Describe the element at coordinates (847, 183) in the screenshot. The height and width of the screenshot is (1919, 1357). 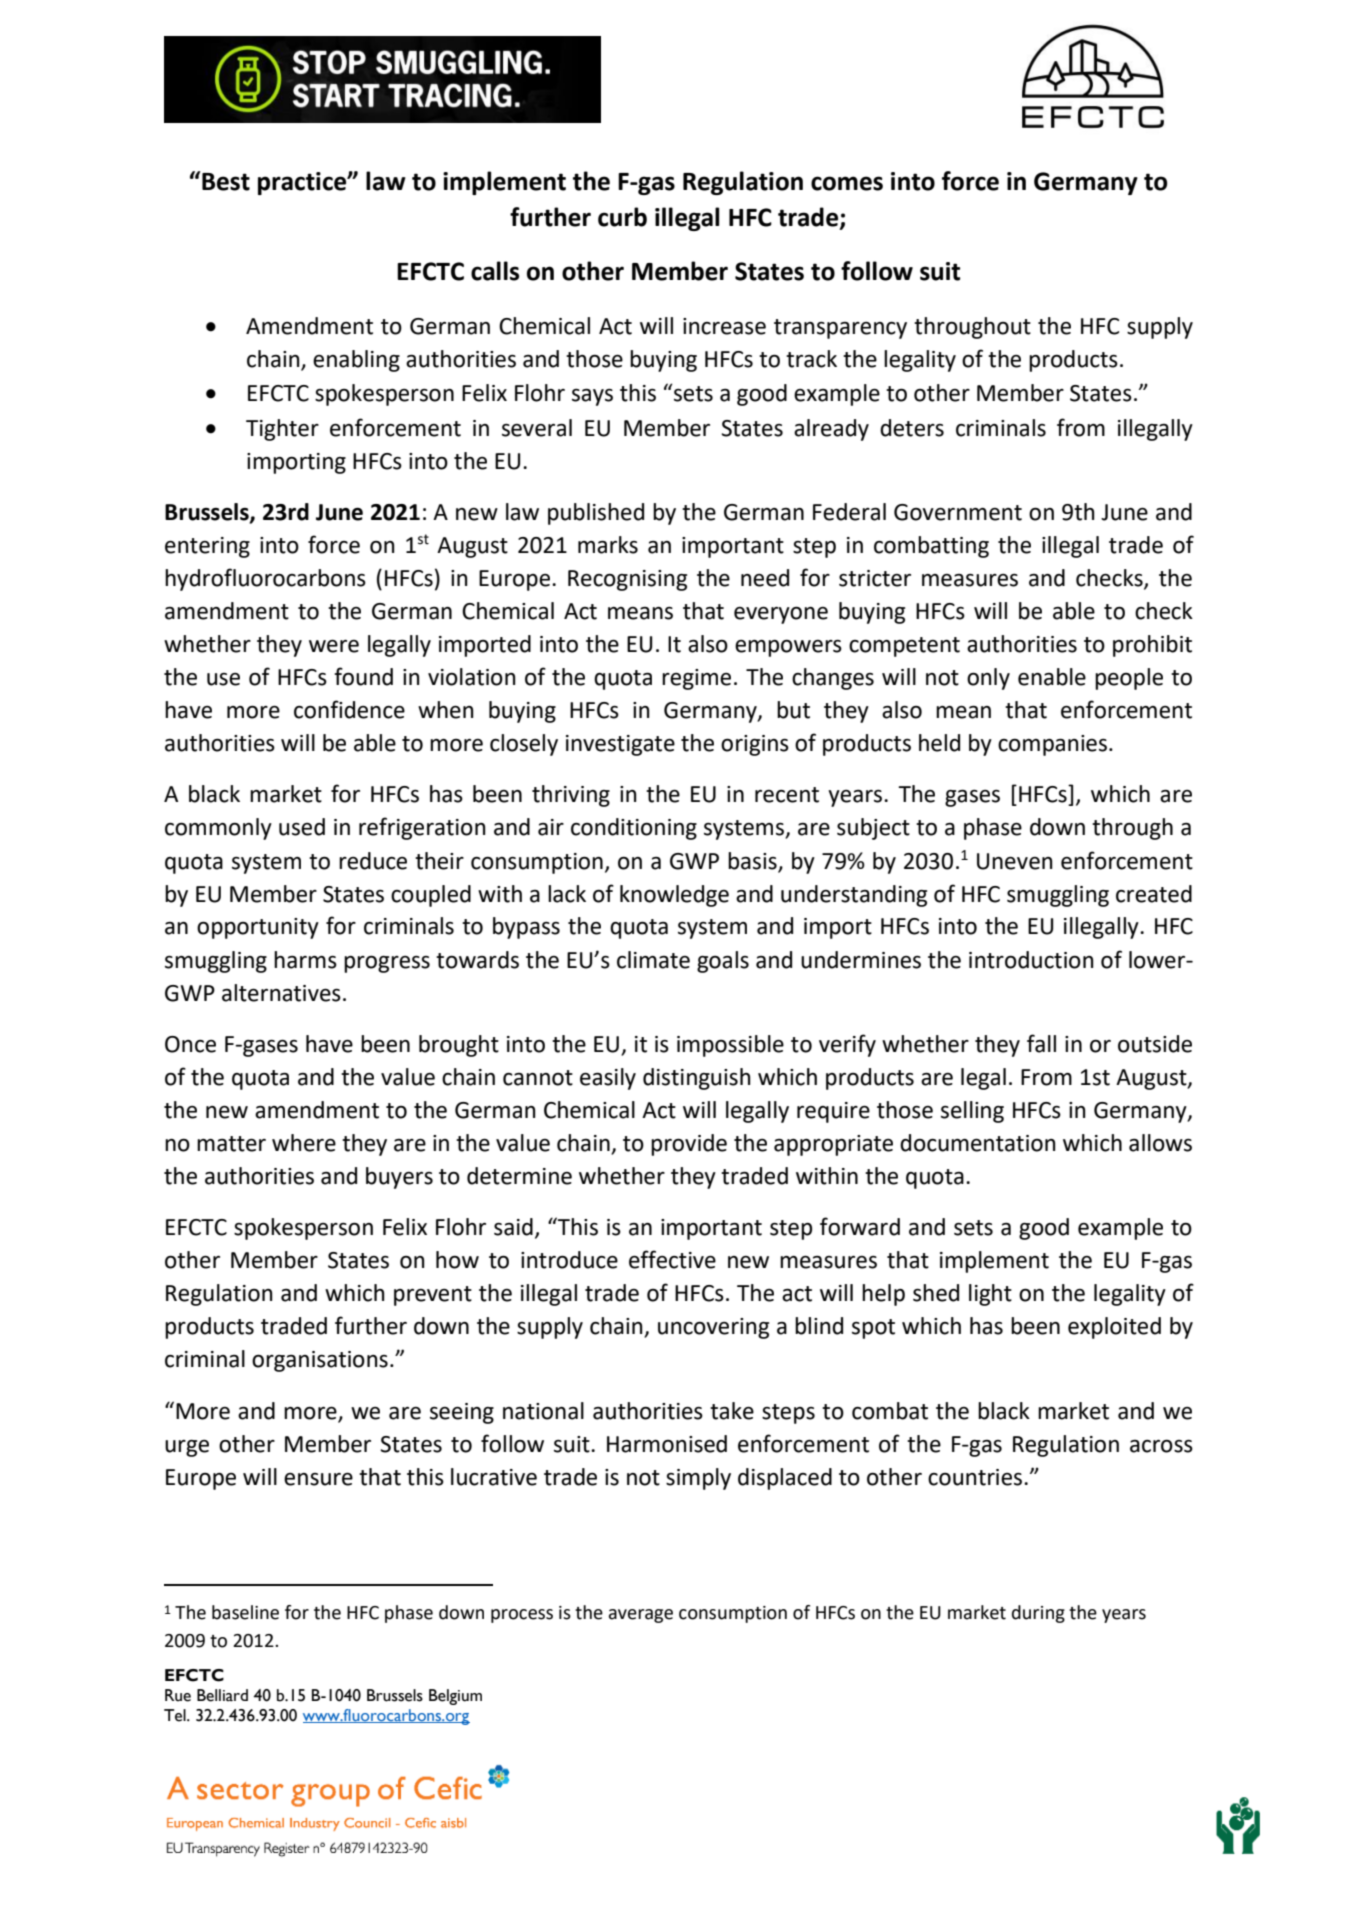
I see `comes` at that location.
